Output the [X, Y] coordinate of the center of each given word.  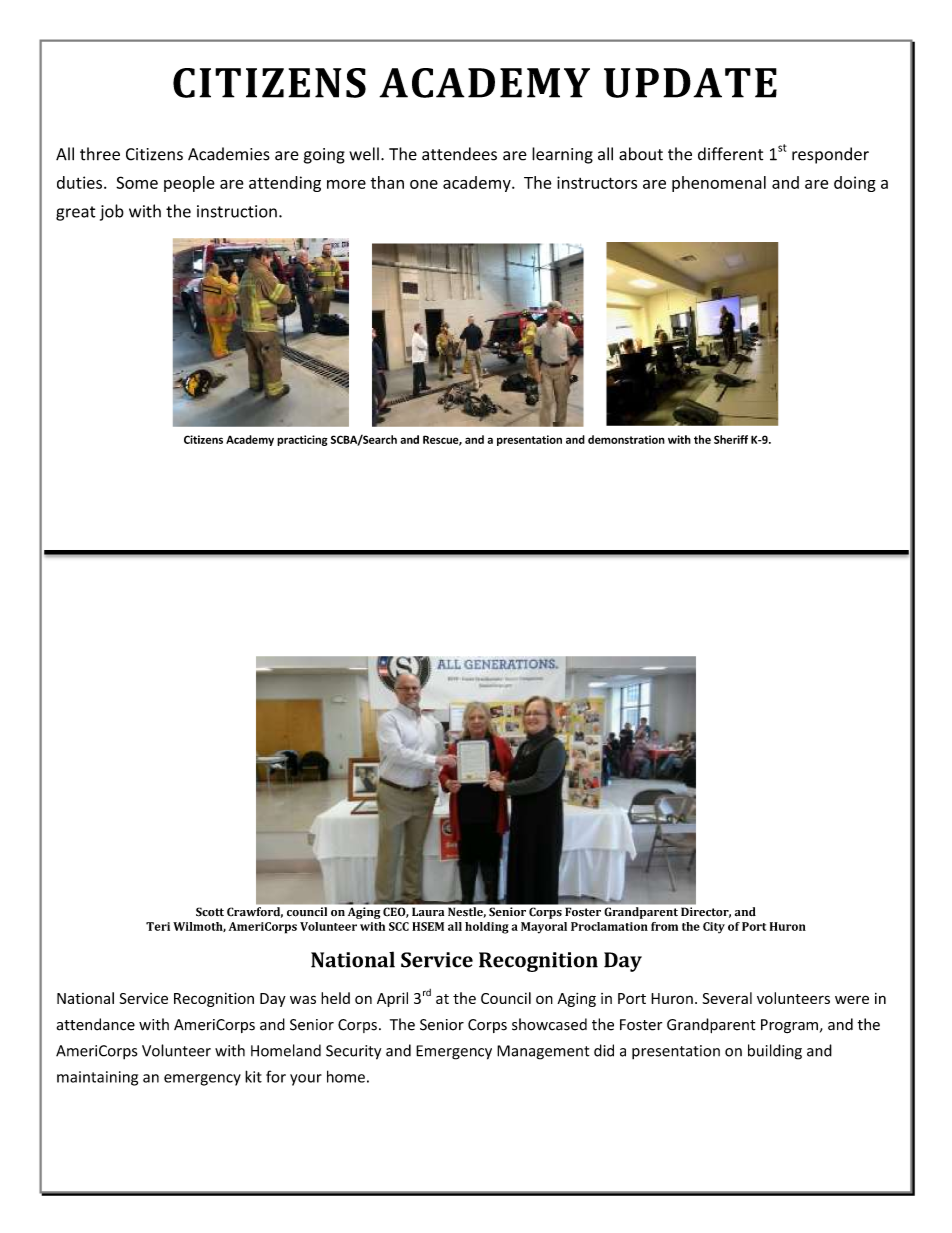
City [714, 928]
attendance [96, 1024]
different [730, 154]
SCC [399, 926]
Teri [158, 926]
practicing [302, 440]
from [664, 926]
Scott [210, 912]
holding [487, 928]
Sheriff [731, 439]
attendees [459, 154]
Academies [229, 154]
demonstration [626, 439]
